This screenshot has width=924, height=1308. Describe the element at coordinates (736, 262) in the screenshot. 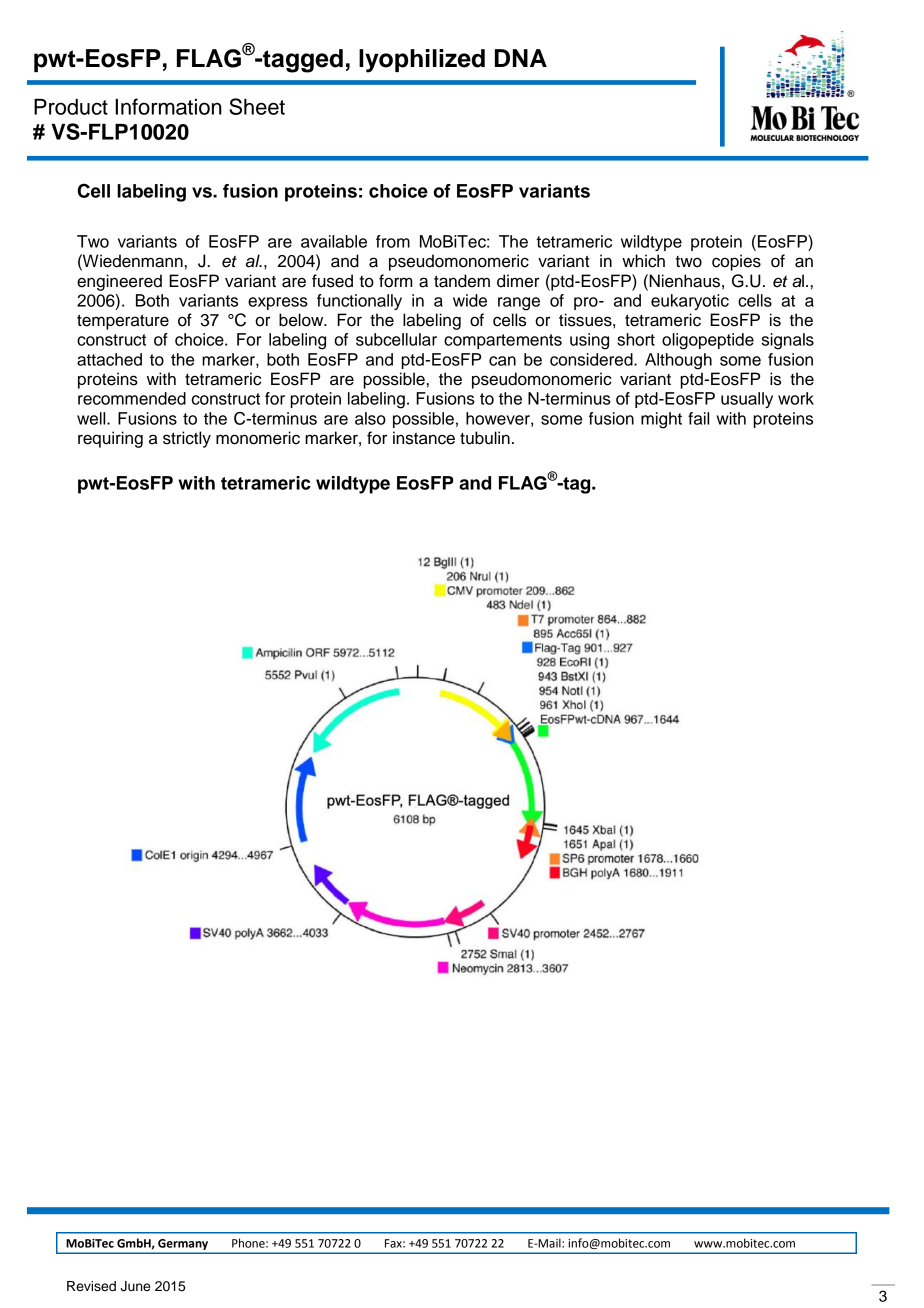

I see `copies` at that location.
